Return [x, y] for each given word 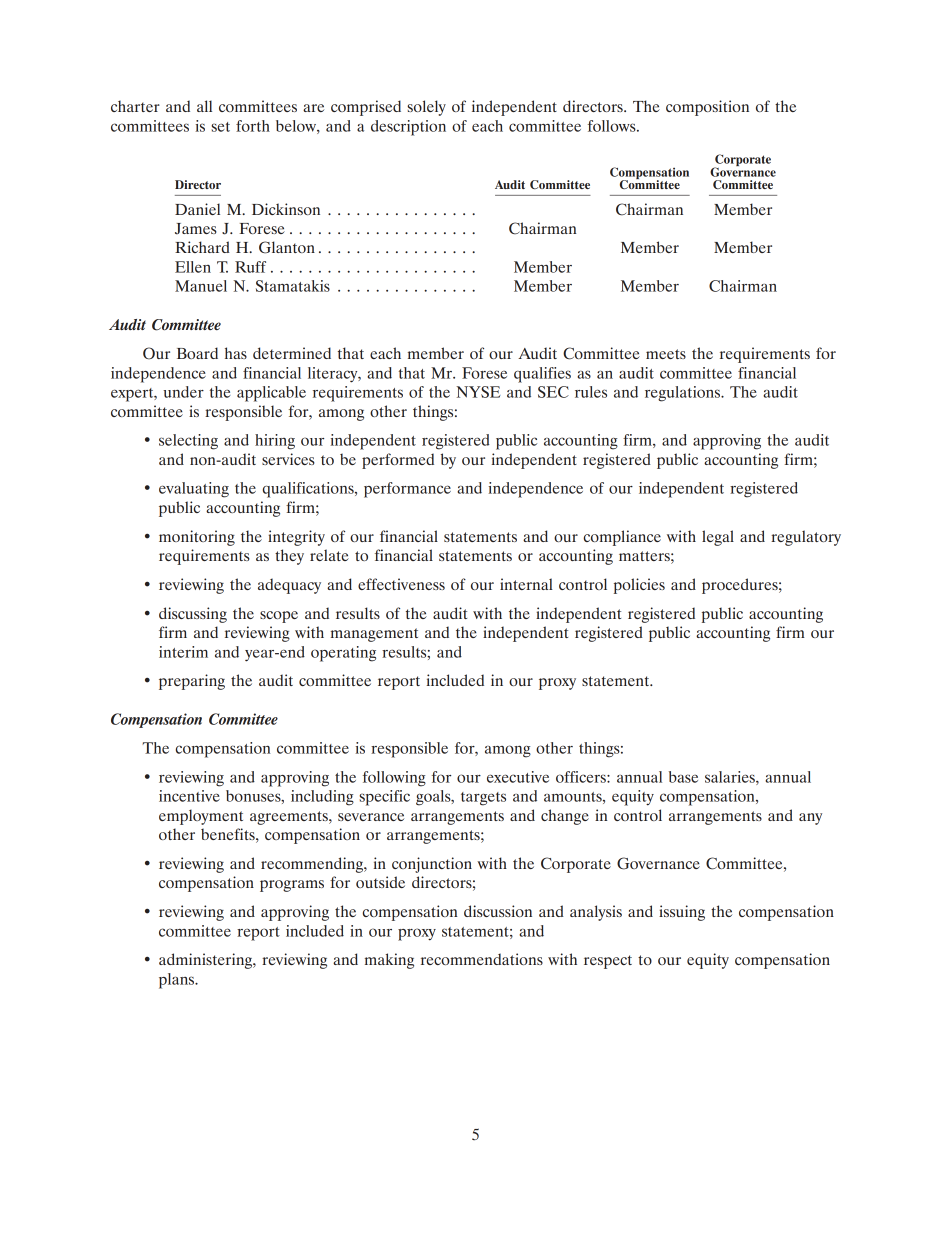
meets [666, 354]
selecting [188, 442]
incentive [189, 796]
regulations [684, 394]
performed [398, 461]
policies [639, 586]
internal [526, 584]
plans [178, 981]
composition [707, 108]
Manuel [201, 286]
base [683, 777]
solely [426, 108]
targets [483, 799]
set [220, 127]
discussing [193, 615]
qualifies [542, 375]
